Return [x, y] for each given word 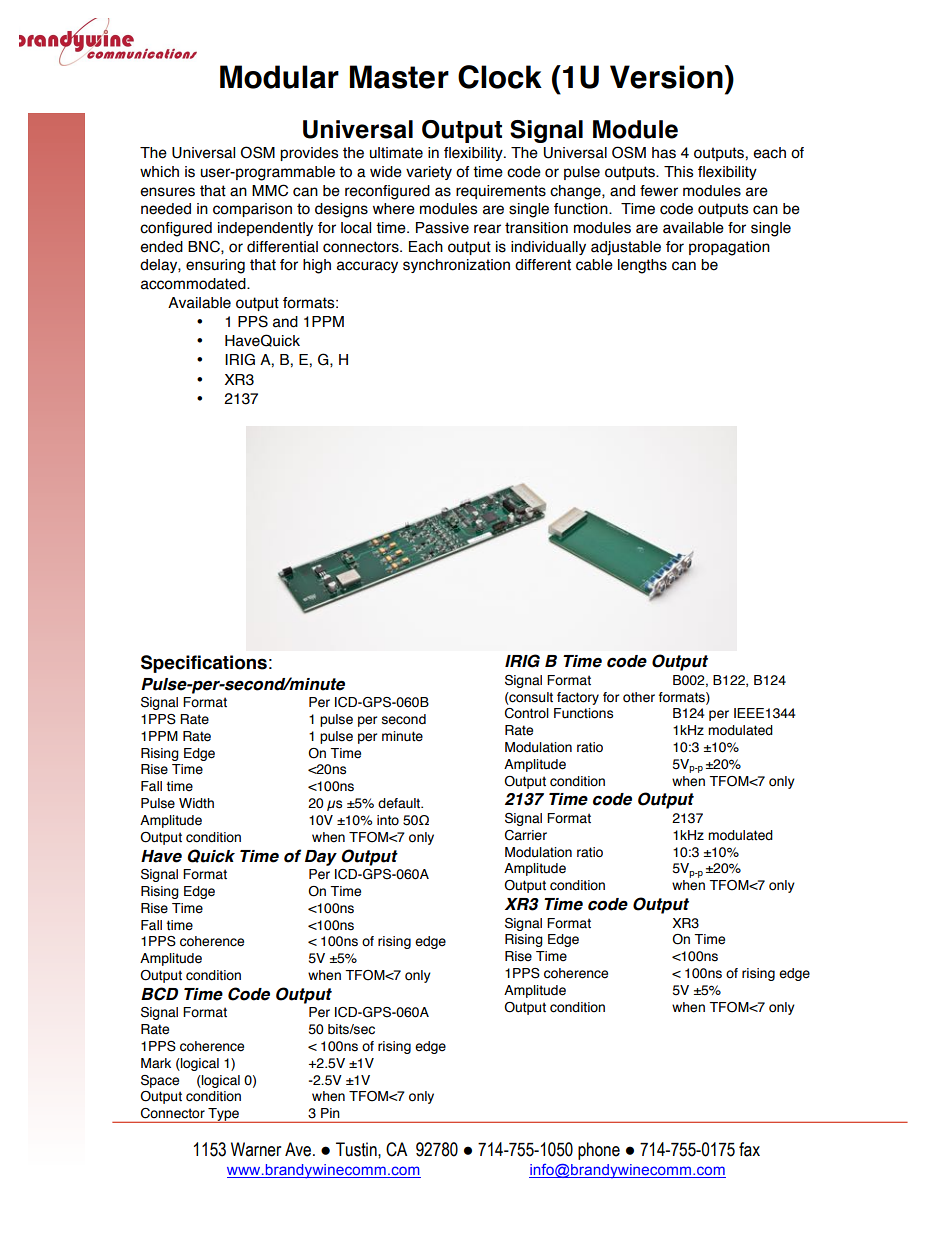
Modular [279, 77]
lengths [642, 266]
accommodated [194, 284]
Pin [330, 1113]
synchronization [456, 266]
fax [749, 1149]
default [400, 803]
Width [196, 803]
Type [224, 1115]
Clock [500, 77]
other [639, 697]
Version [666, 77]
